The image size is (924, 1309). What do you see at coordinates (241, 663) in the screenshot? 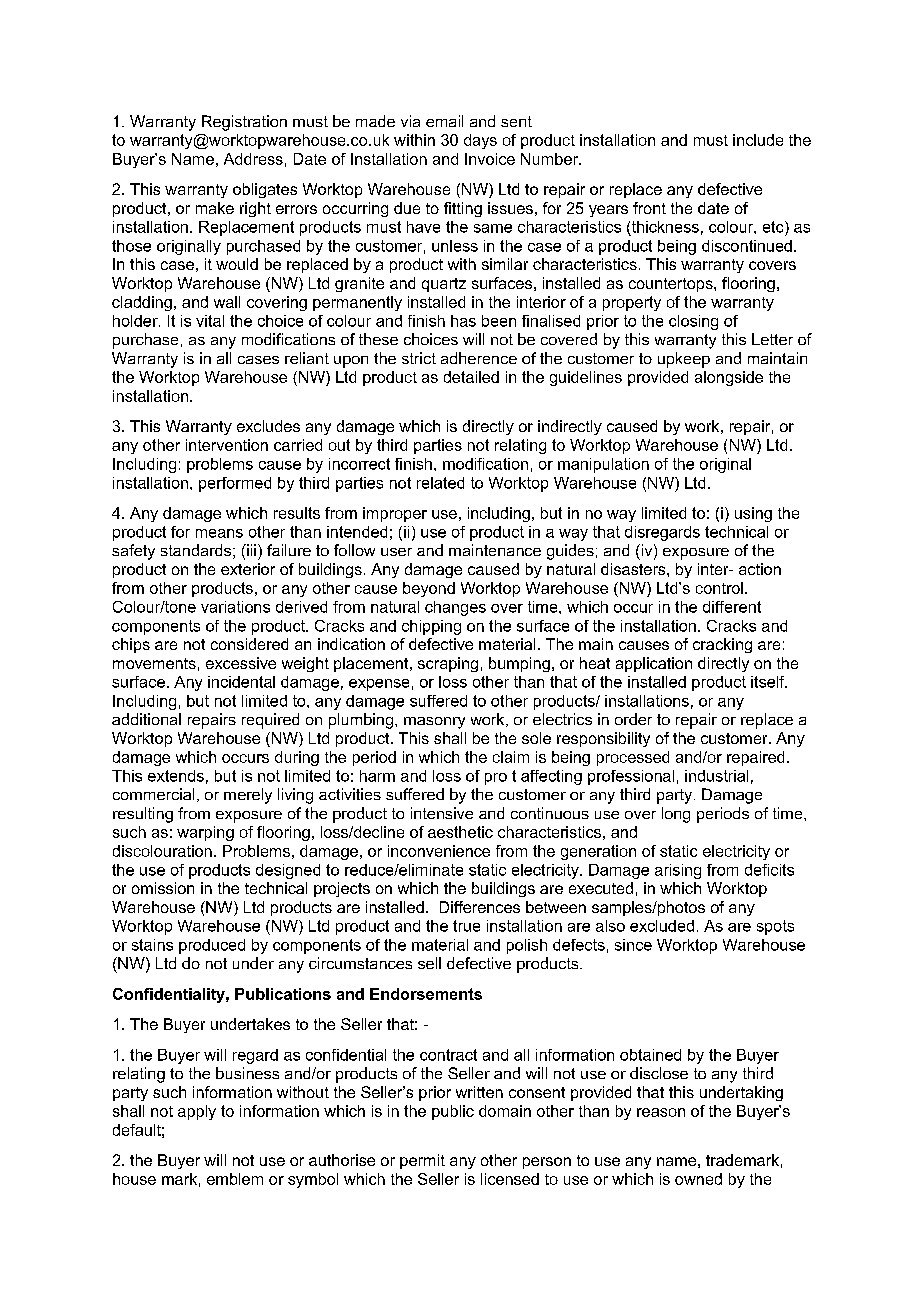
I see `excessive` at bounding box center [241, 663].
